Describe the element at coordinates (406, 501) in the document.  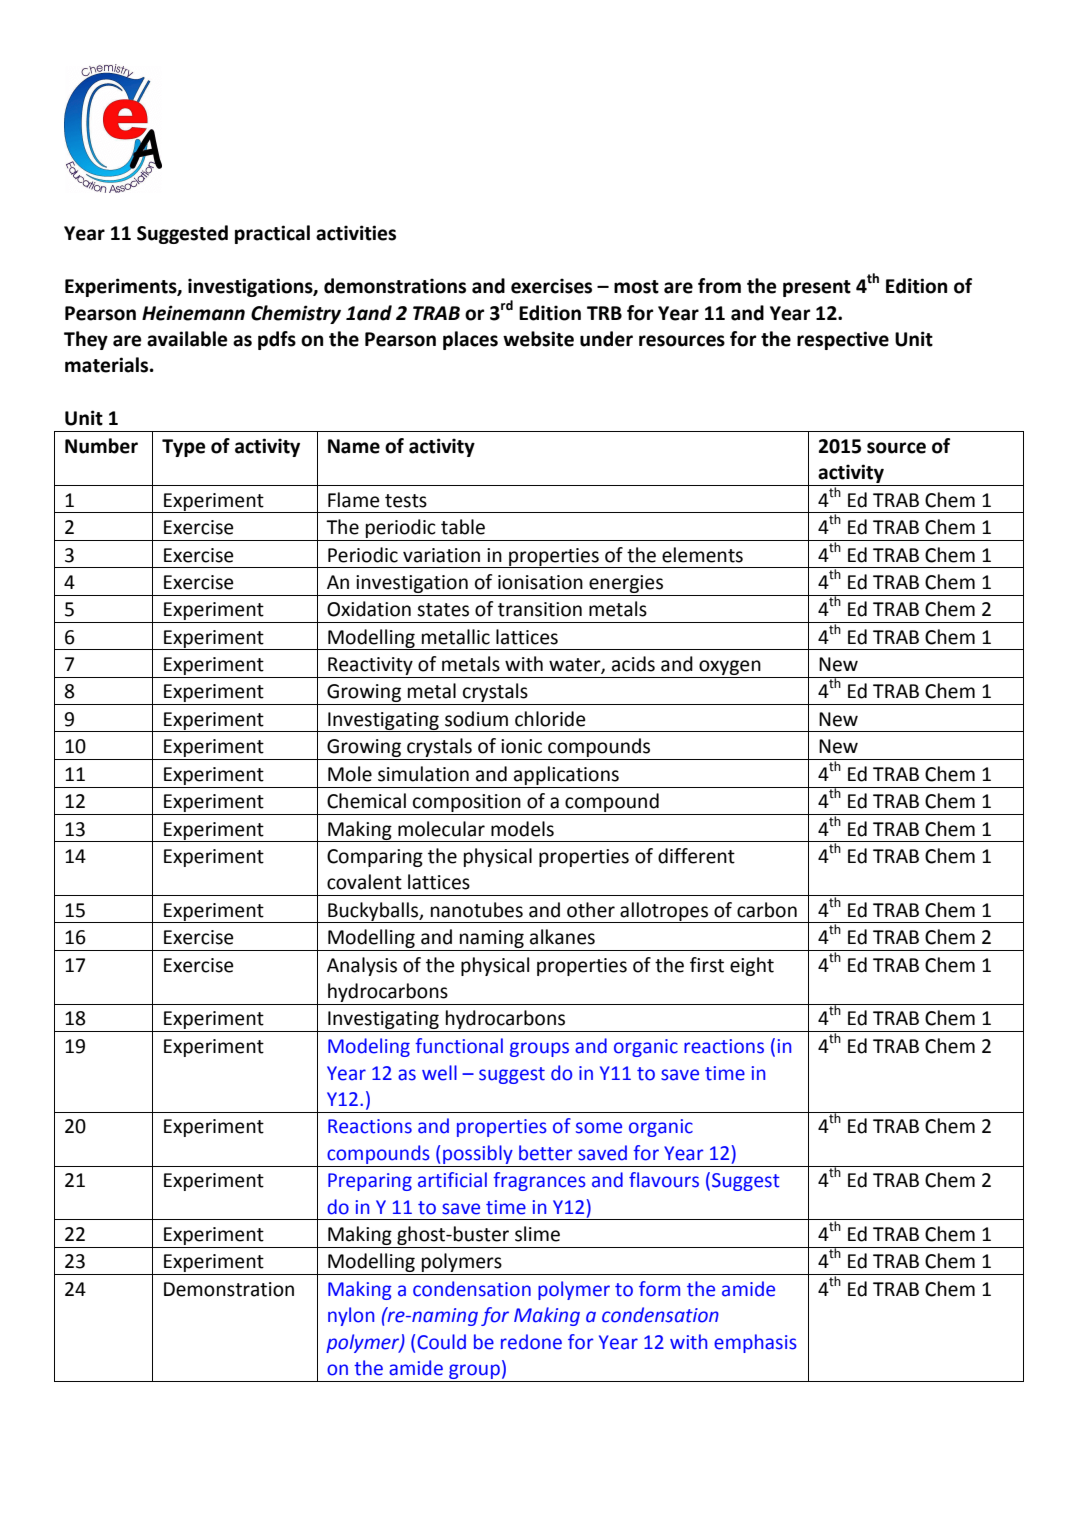
I see `tests` at that location.
